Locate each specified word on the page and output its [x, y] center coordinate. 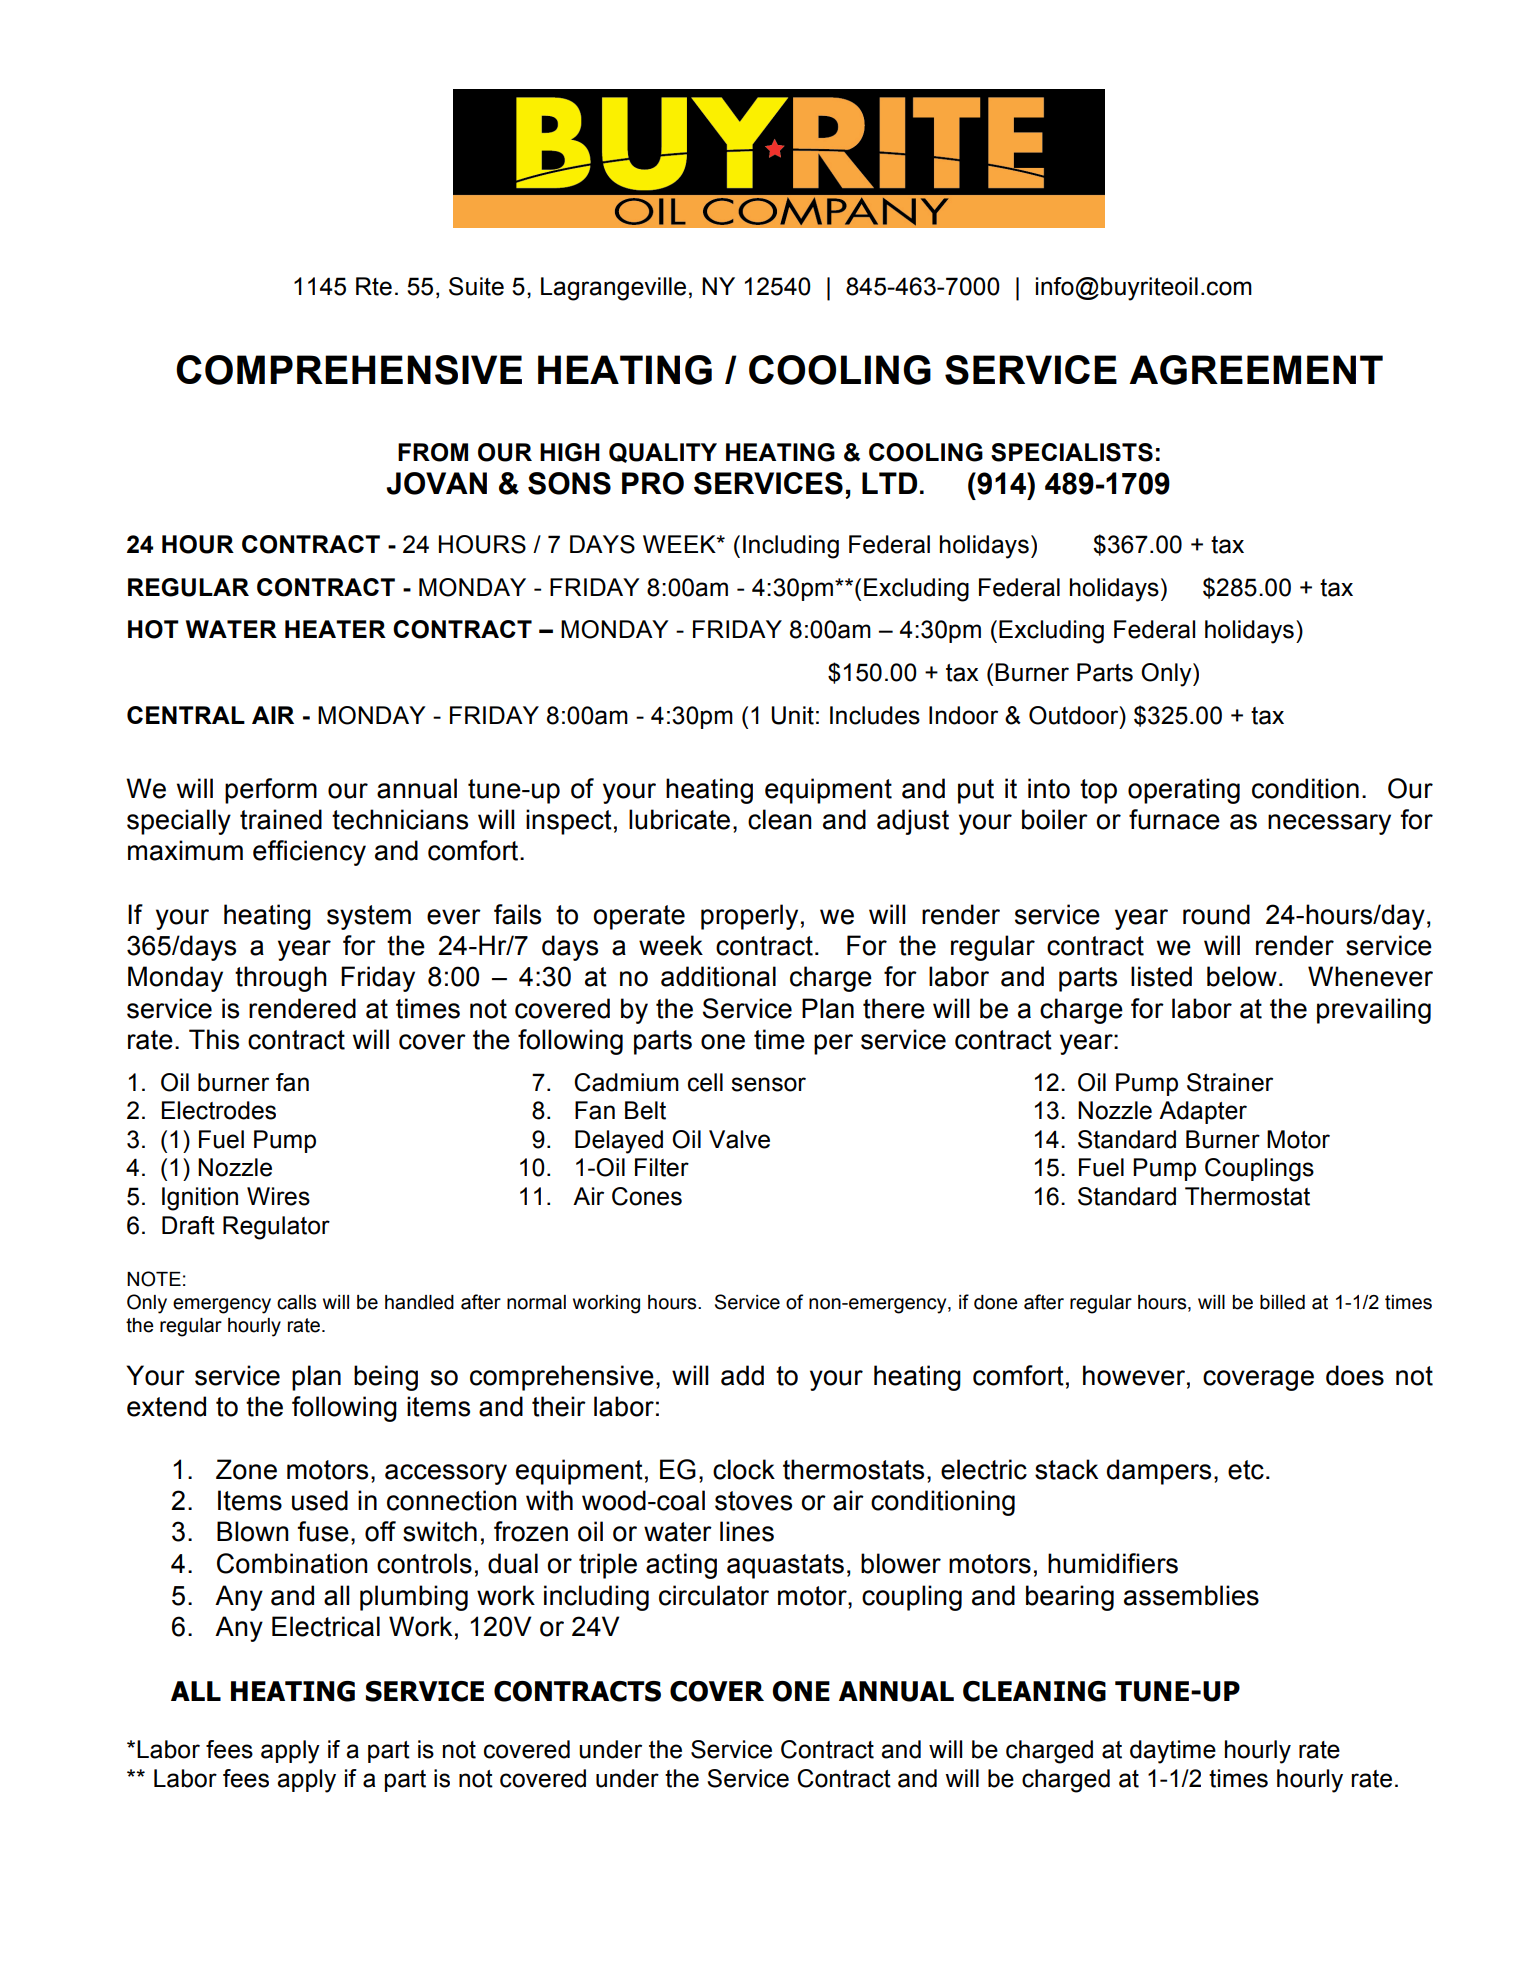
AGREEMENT [1256, 370]
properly [749, 917]
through [281, 979]
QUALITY [663, 453]
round [1216, 914]
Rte [374, 286]
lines [747, 1531]
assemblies [1191, 1595]
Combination [292, 1563]
